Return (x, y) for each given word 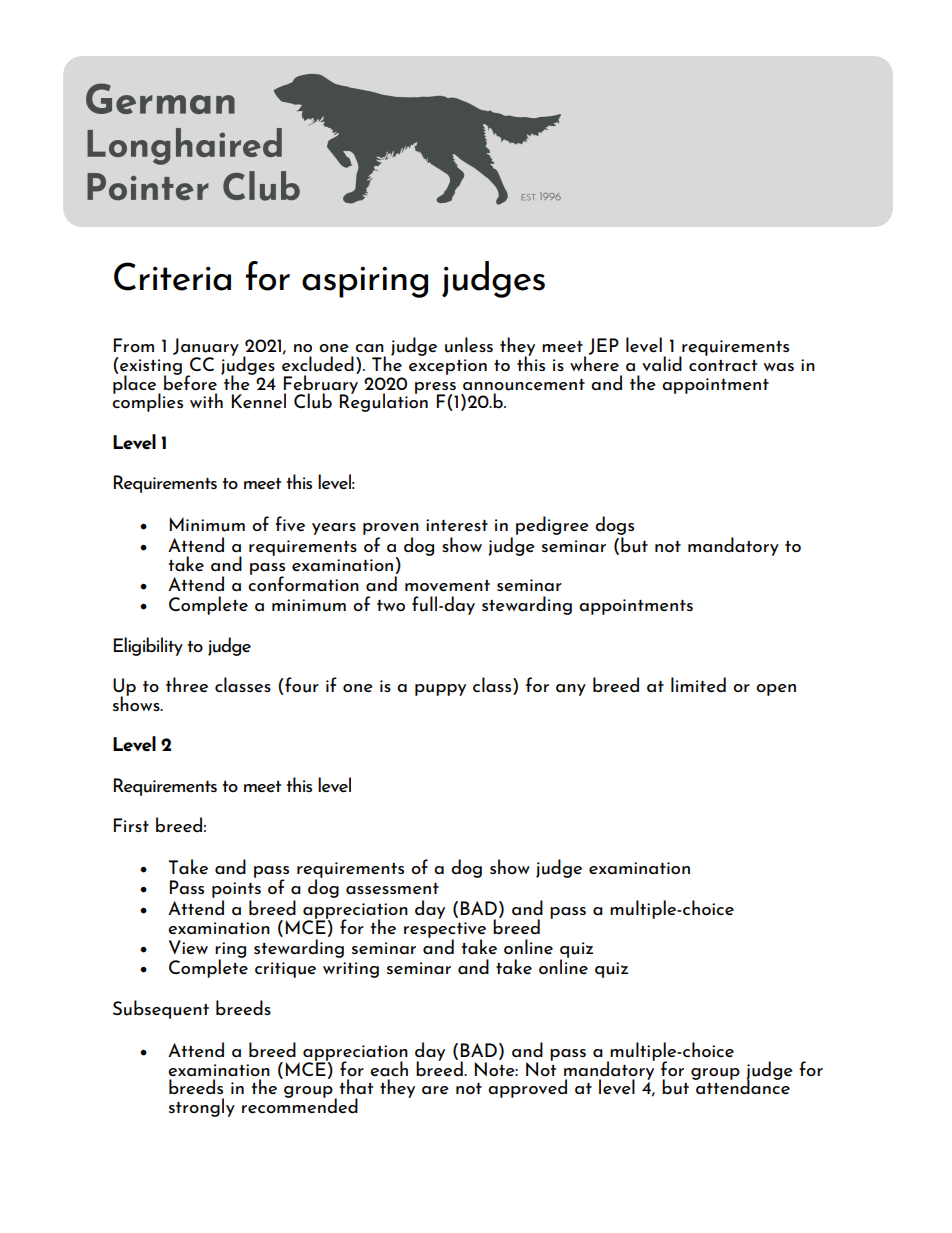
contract (723, 365)
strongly (202, 1107)
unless (469, 345)
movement (447, 585)
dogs (614, 527)
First (131, 825)
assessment (392, 888)
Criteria (172, 276)
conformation (303, 582)
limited (698, 684)
